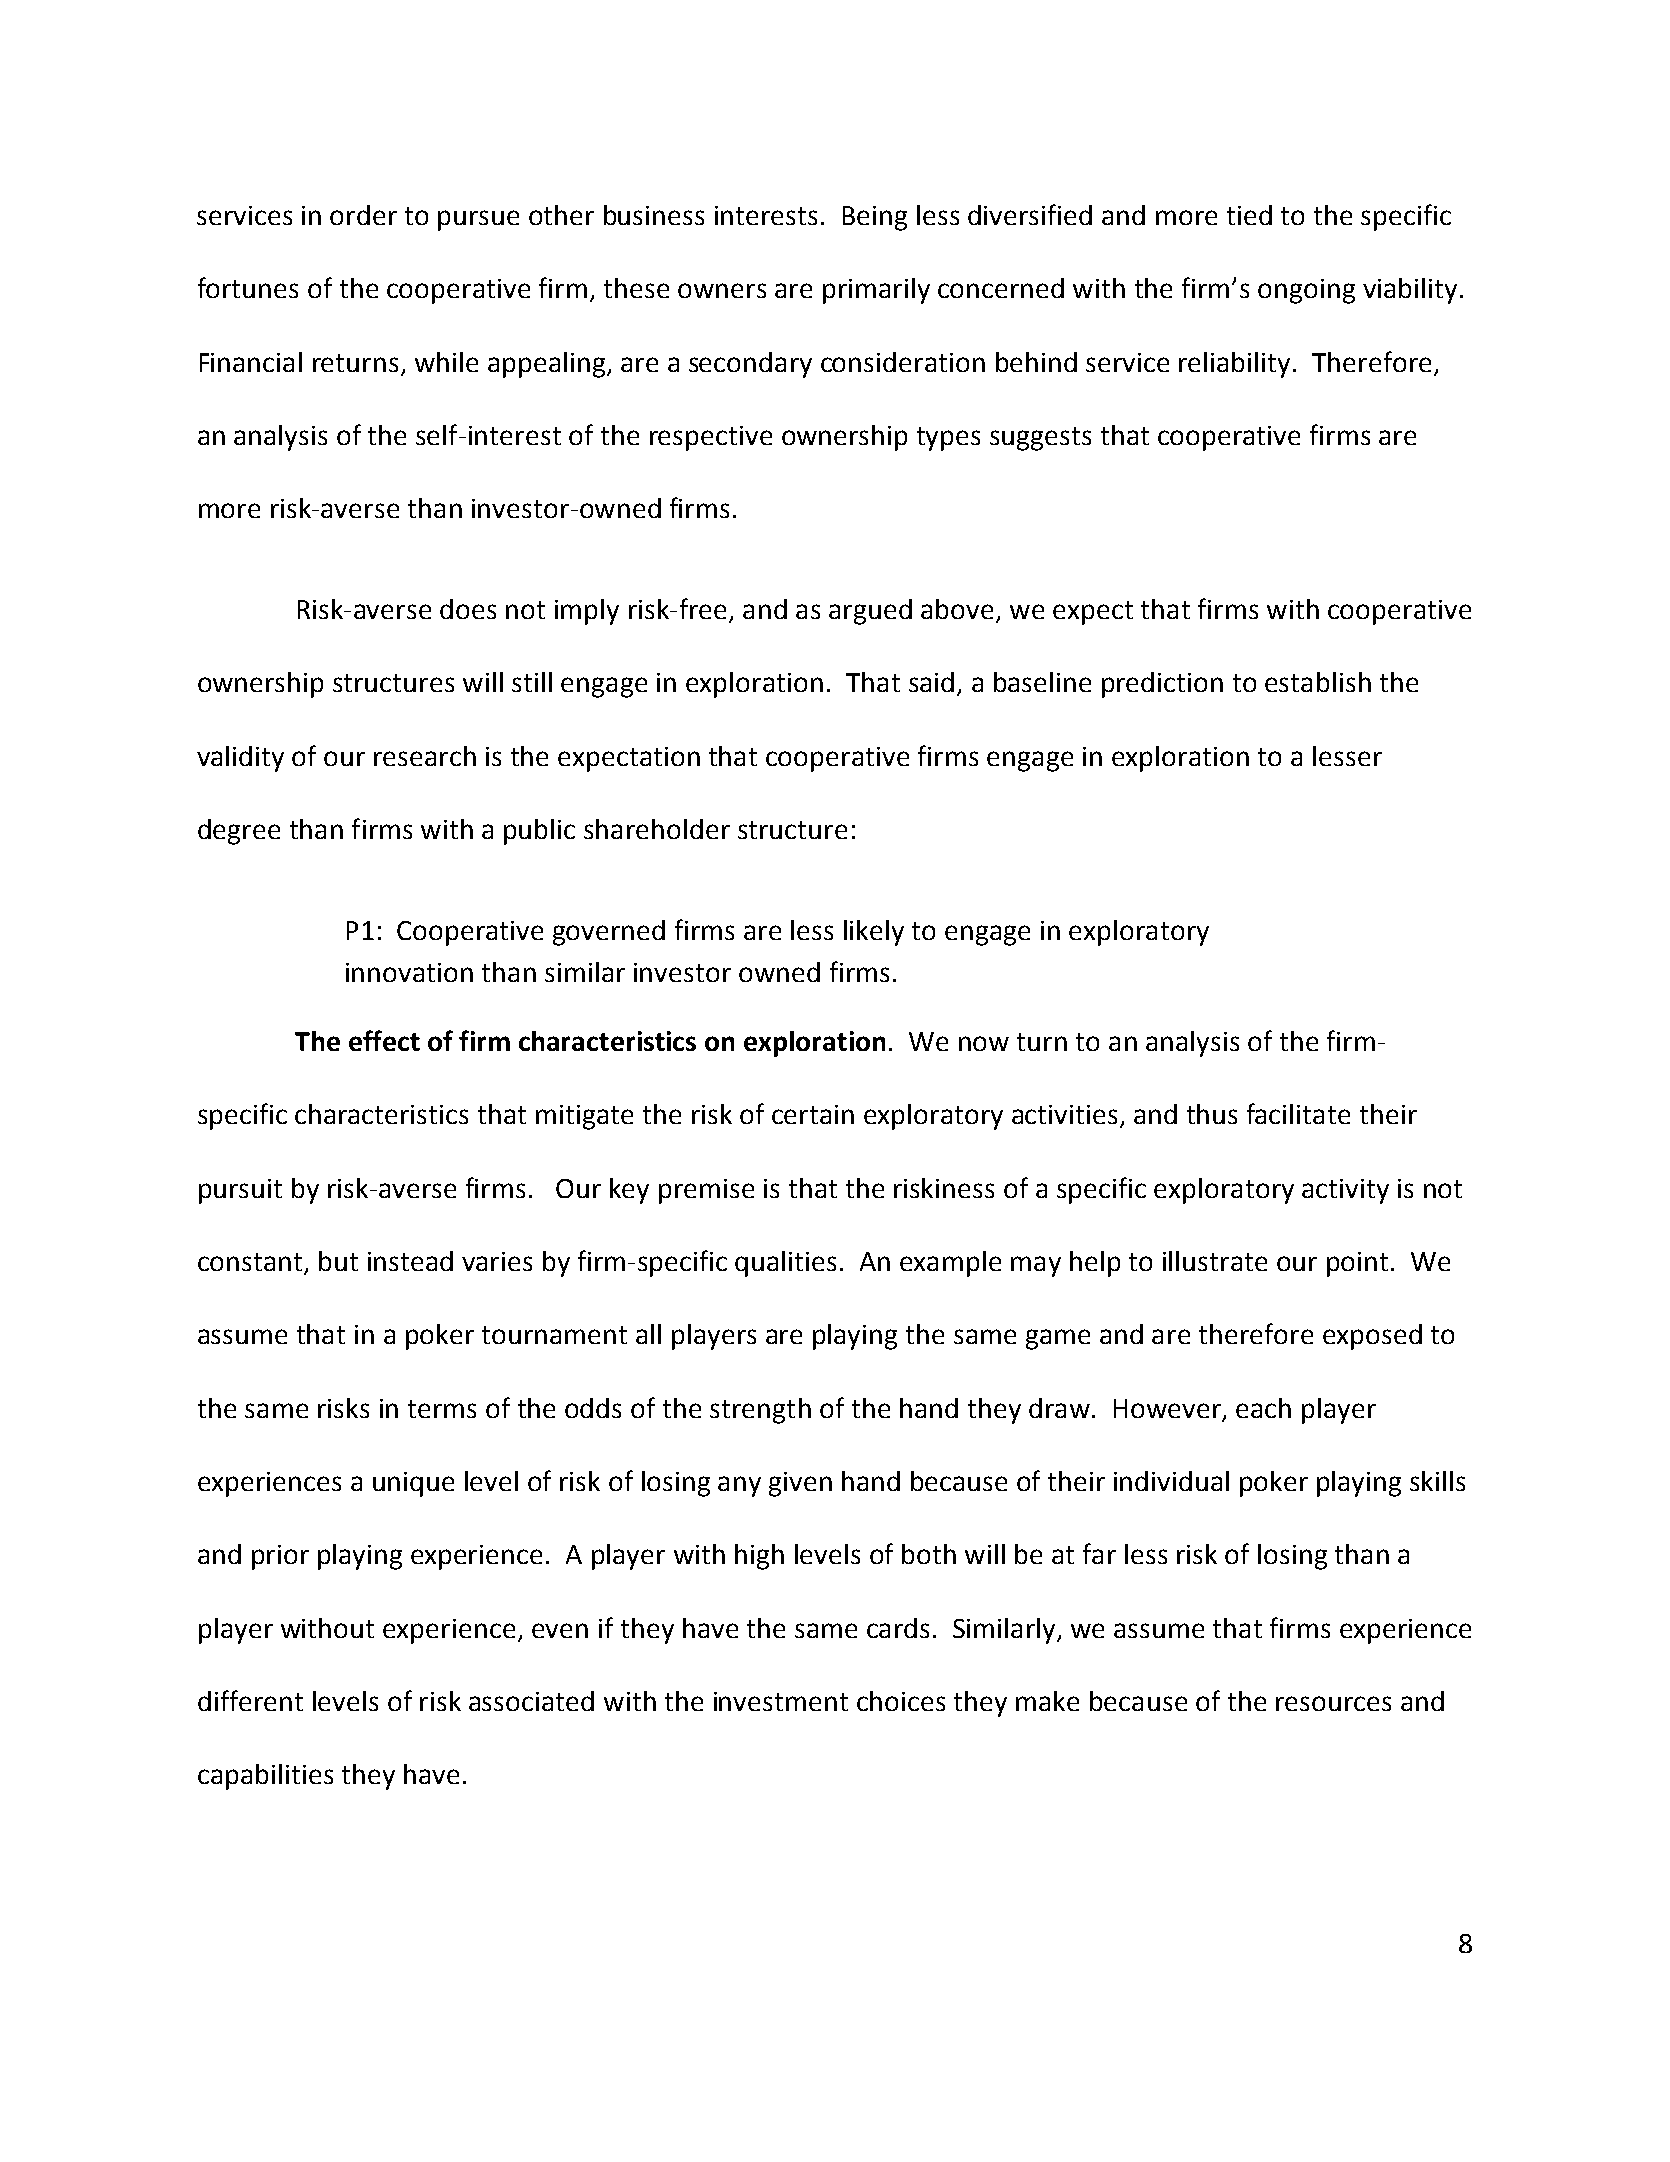 The image size is (1670, 2162). I want to click on resources, so click(1333, 1703).
